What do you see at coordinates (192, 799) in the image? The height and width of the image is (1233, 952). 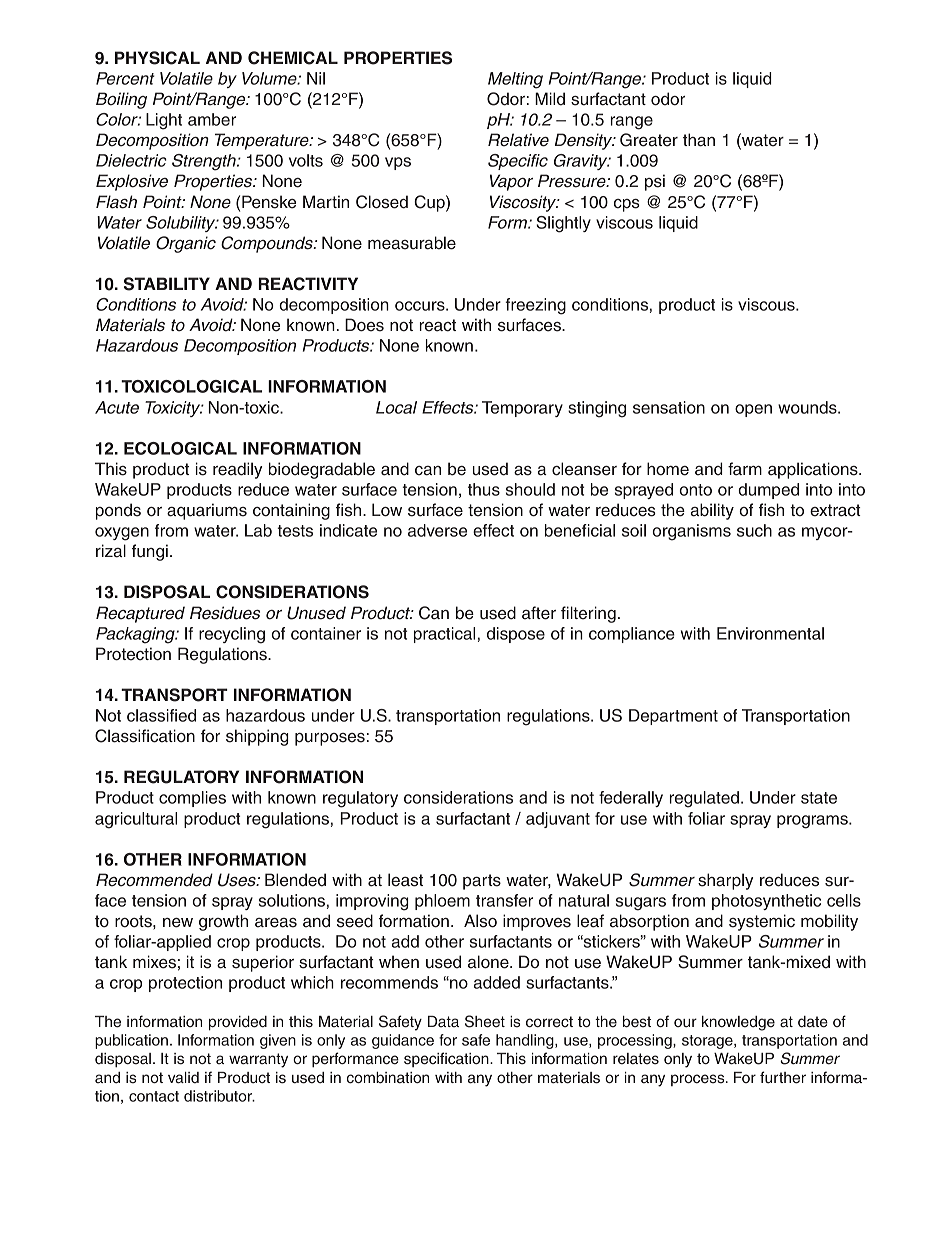 I see `complies` at bounding box center [192, 799].
